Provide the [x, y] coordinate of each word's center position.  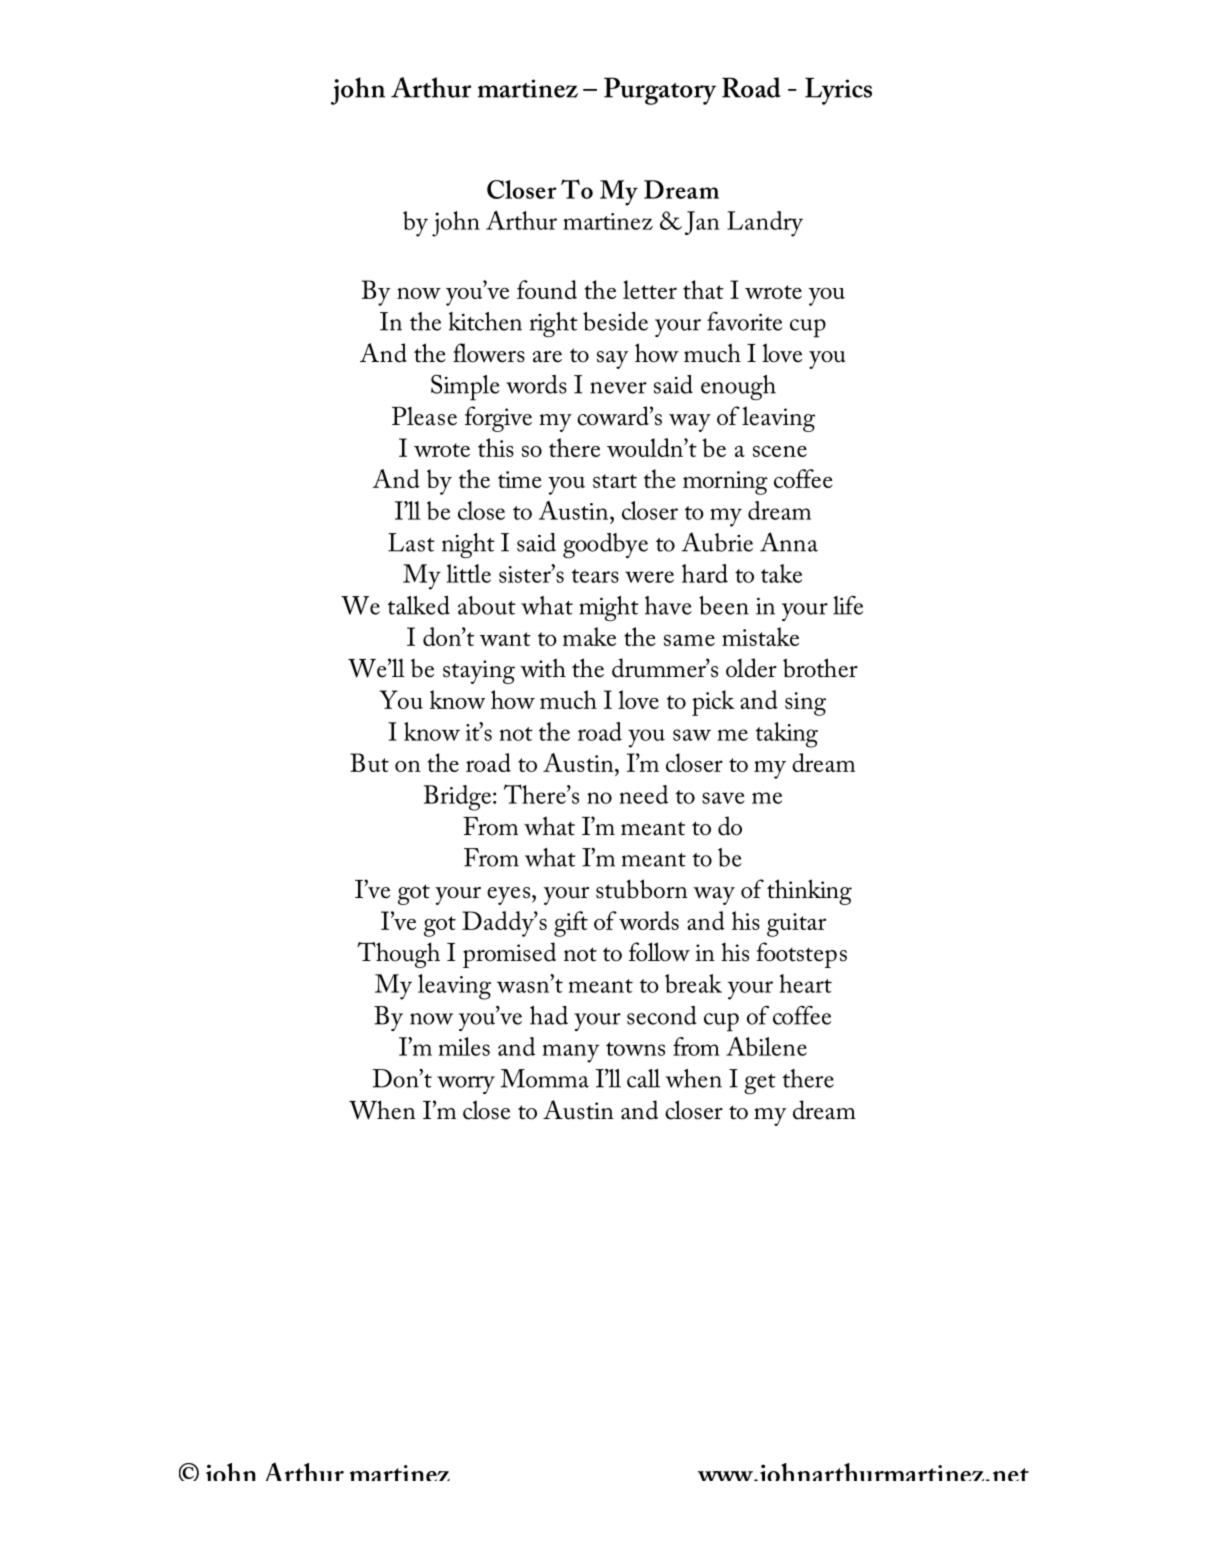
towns [635, 1049]
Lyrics [838, 91]
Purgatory [660, 91]
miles [464, 1046]
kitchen [485, 321]
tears [595, 576]
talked [419, 605]
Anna [789, 542]
